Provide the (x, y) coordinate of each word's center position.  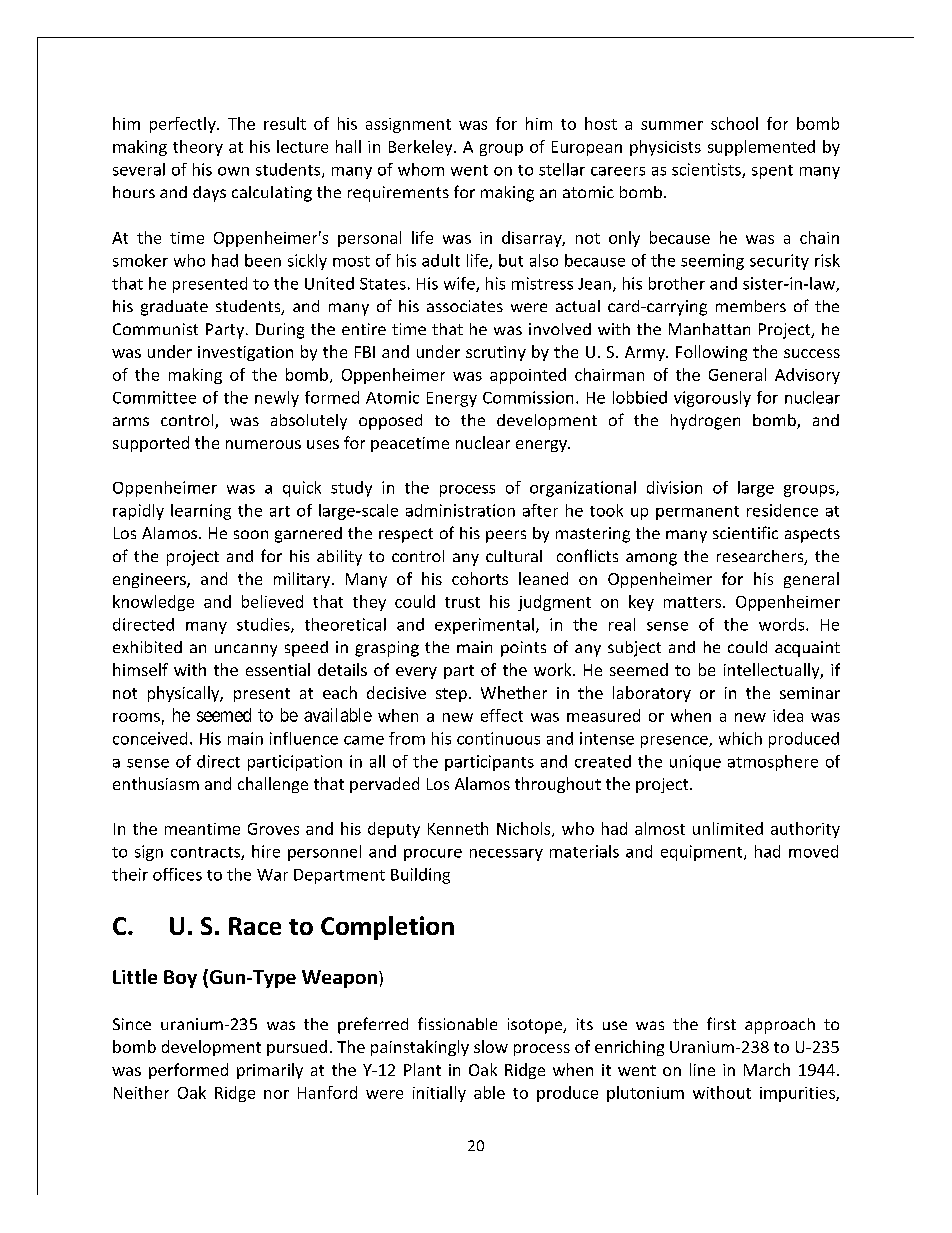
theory (198, 148)
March (767, 1069)
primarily (270, 1071)
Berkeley (422, 148)
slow (491, 1046)
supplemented (761, 148)
